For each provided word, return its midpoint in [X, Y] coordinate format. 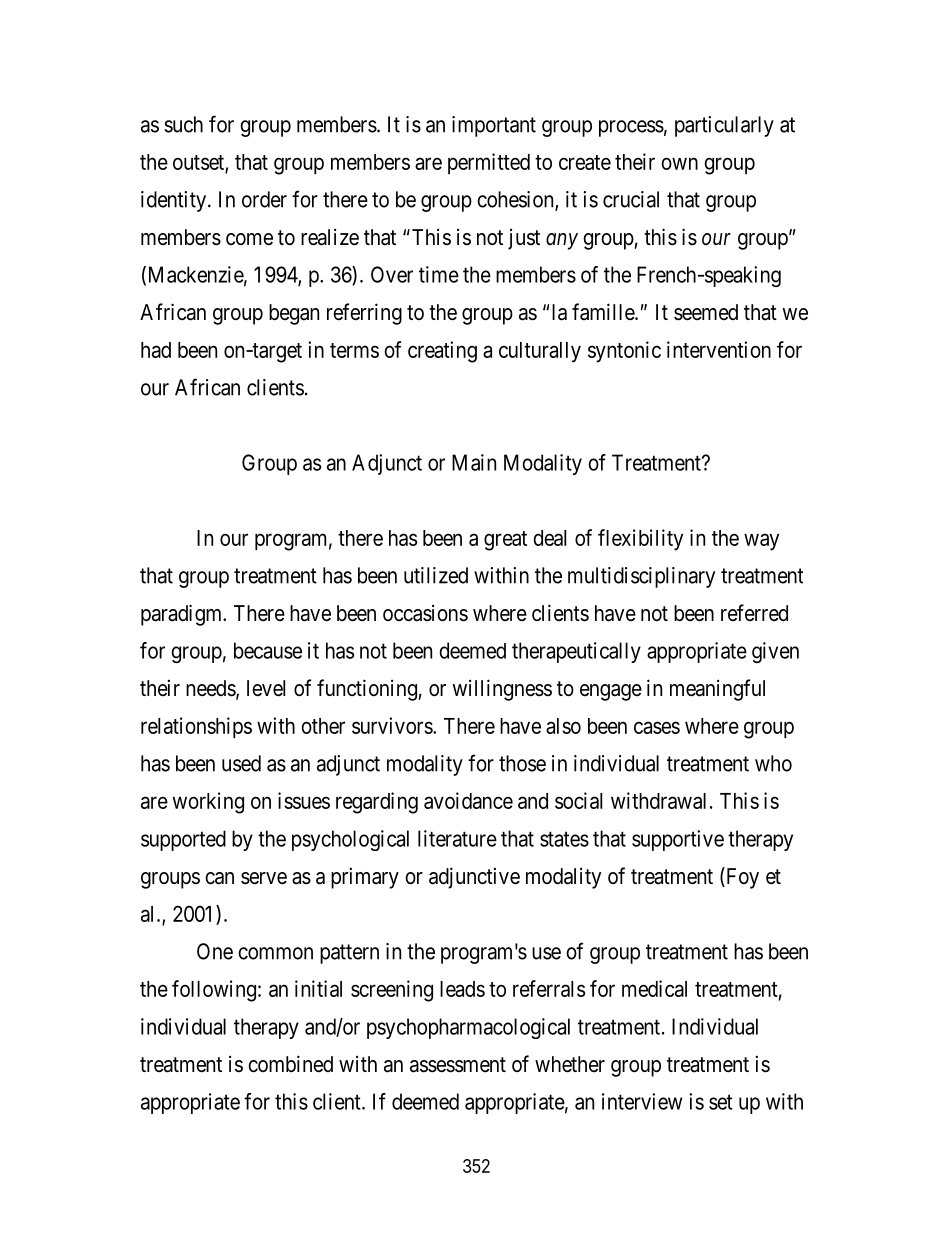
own [679, 163]
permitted [489, 163]
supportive [678, 840]
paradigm [183, 615]
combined [290, 1064]
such [183, 124]
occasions [425, 613]
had [156, 350]
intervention [719, 349]
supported [183, 840]
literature [457, 838]
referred [754, 613]
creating [442, 352]
